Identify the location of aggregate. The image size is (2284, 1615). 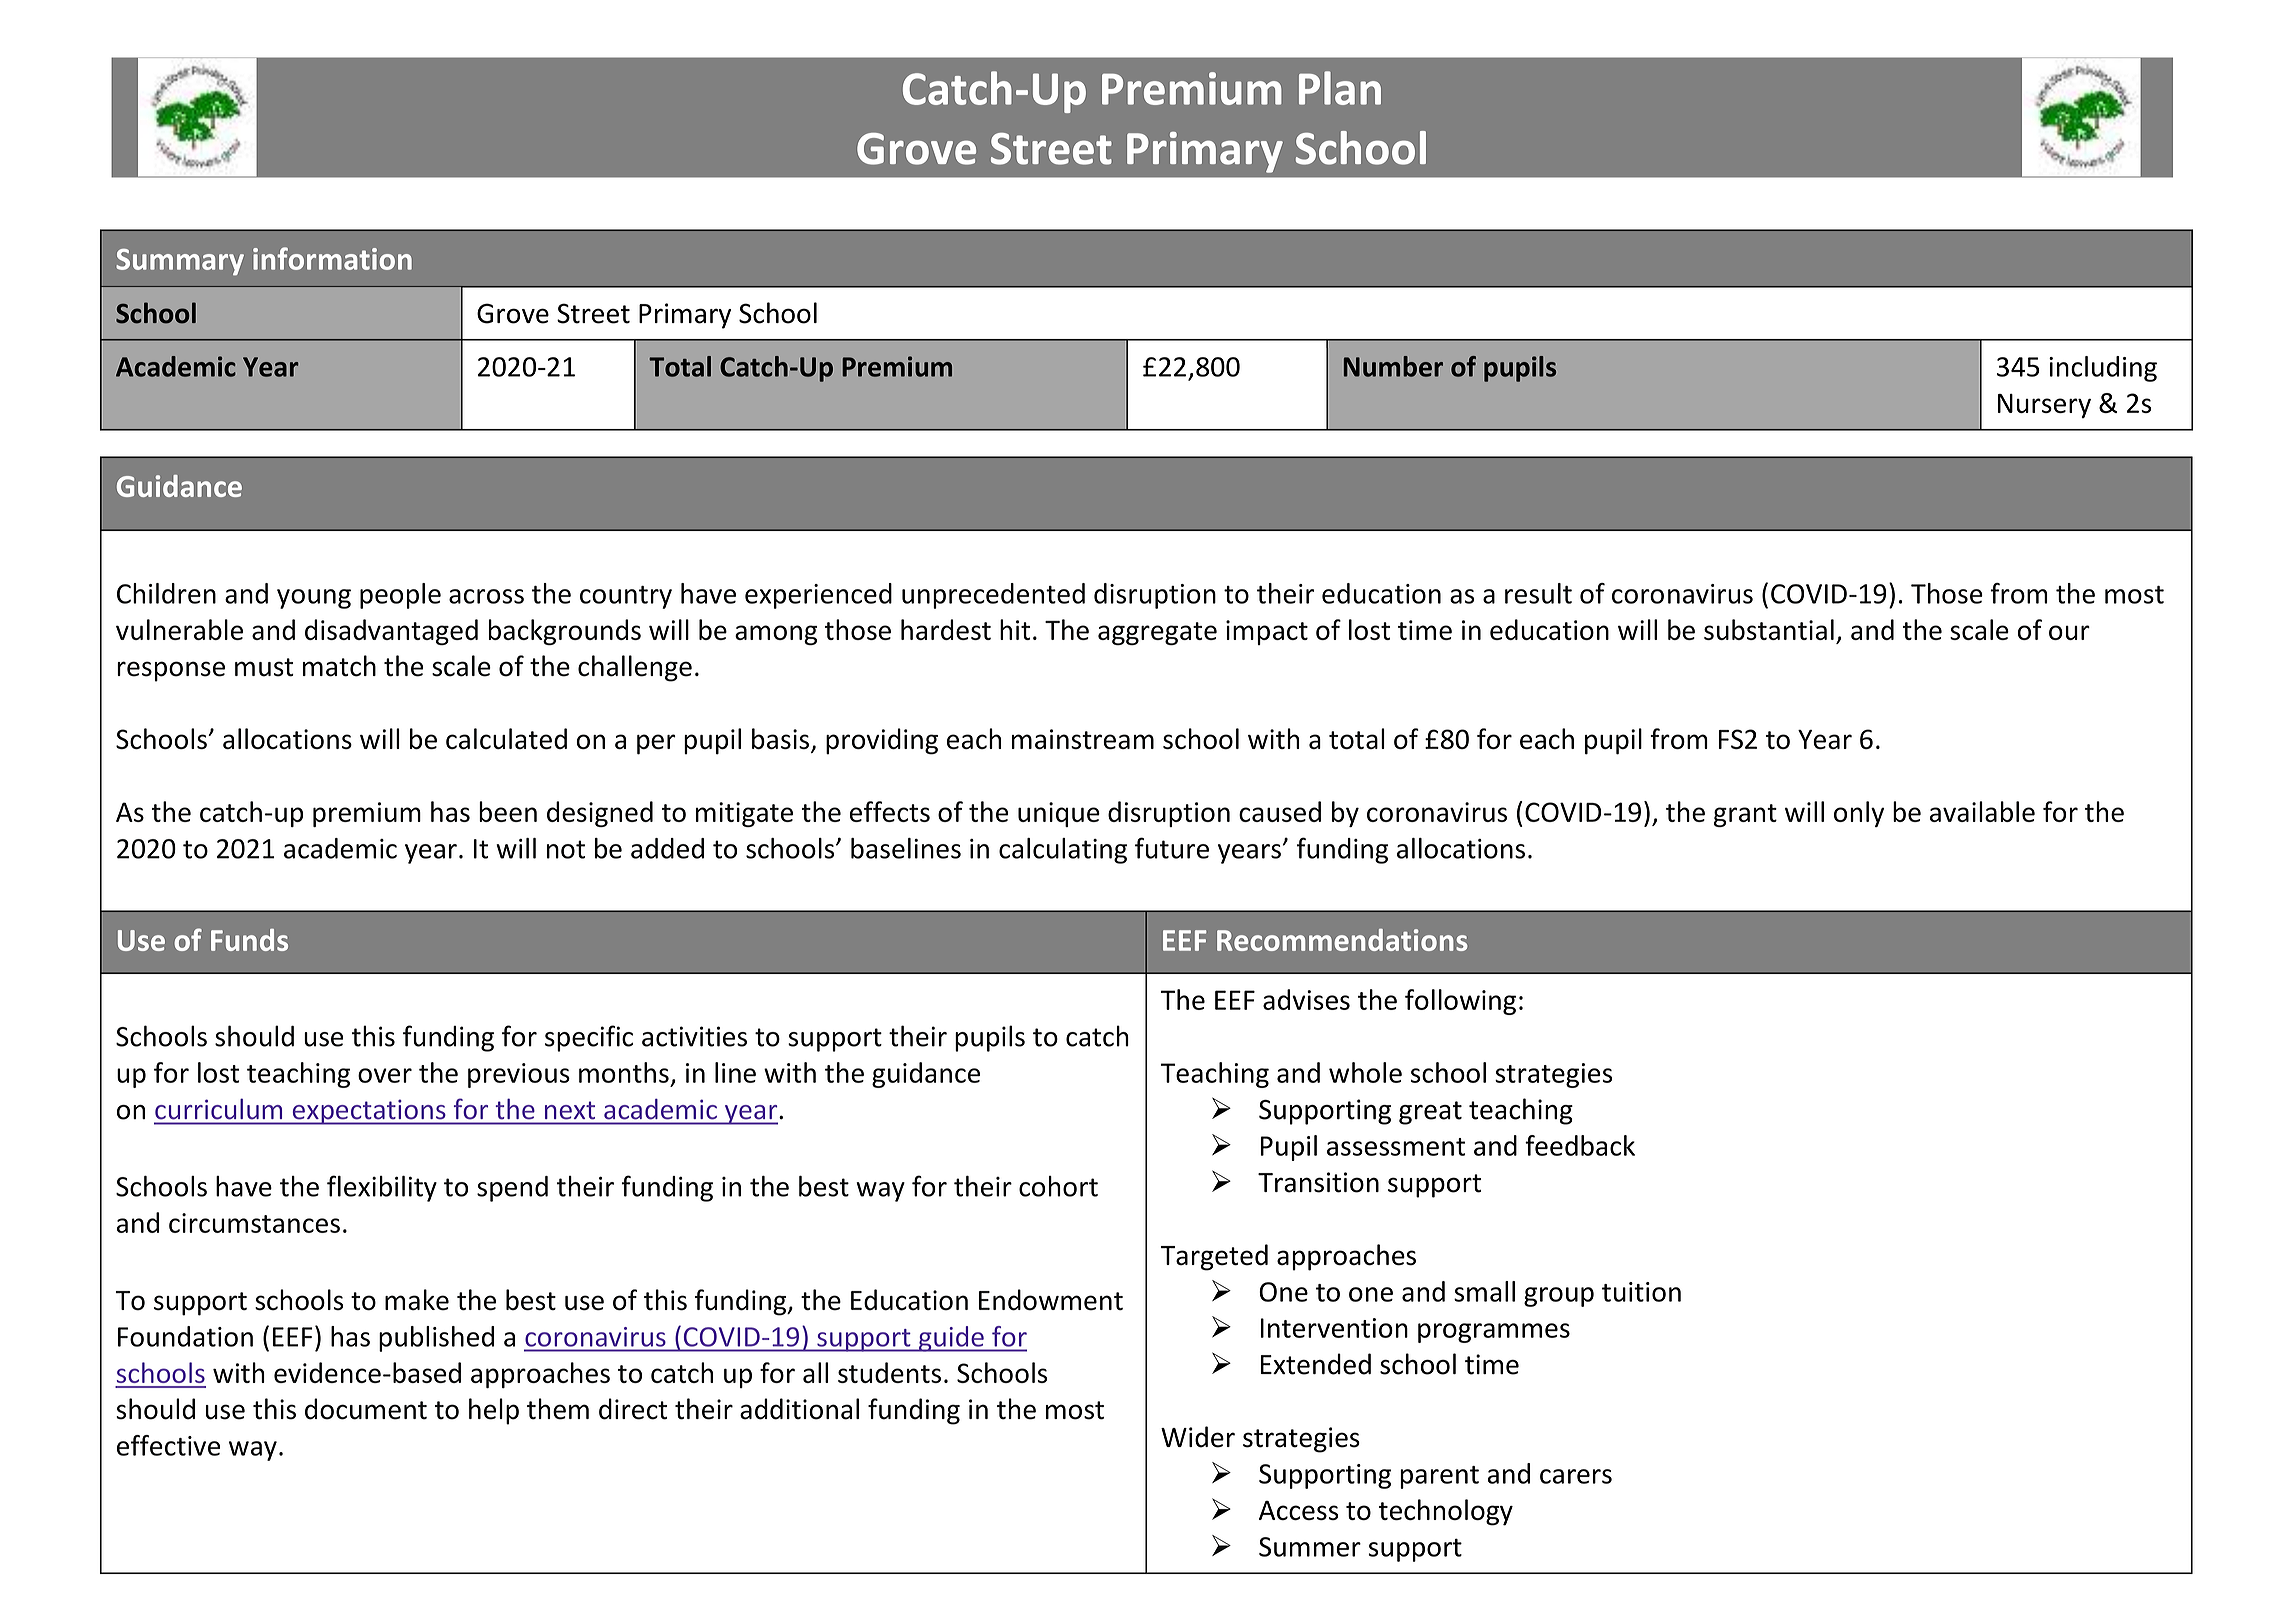
(1157, 633).
